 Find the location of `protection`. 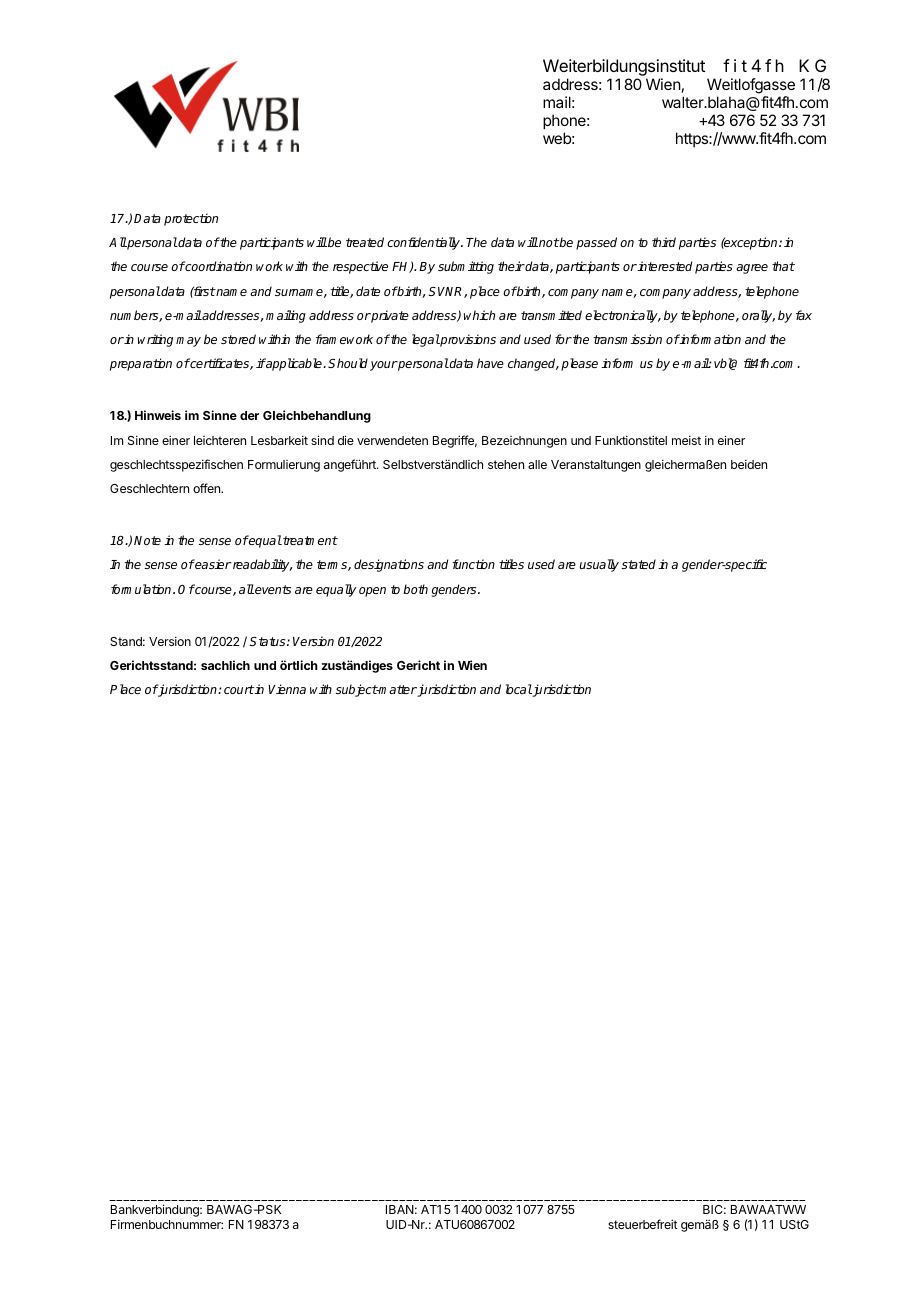

protection is located at coordinates (191, 219).
